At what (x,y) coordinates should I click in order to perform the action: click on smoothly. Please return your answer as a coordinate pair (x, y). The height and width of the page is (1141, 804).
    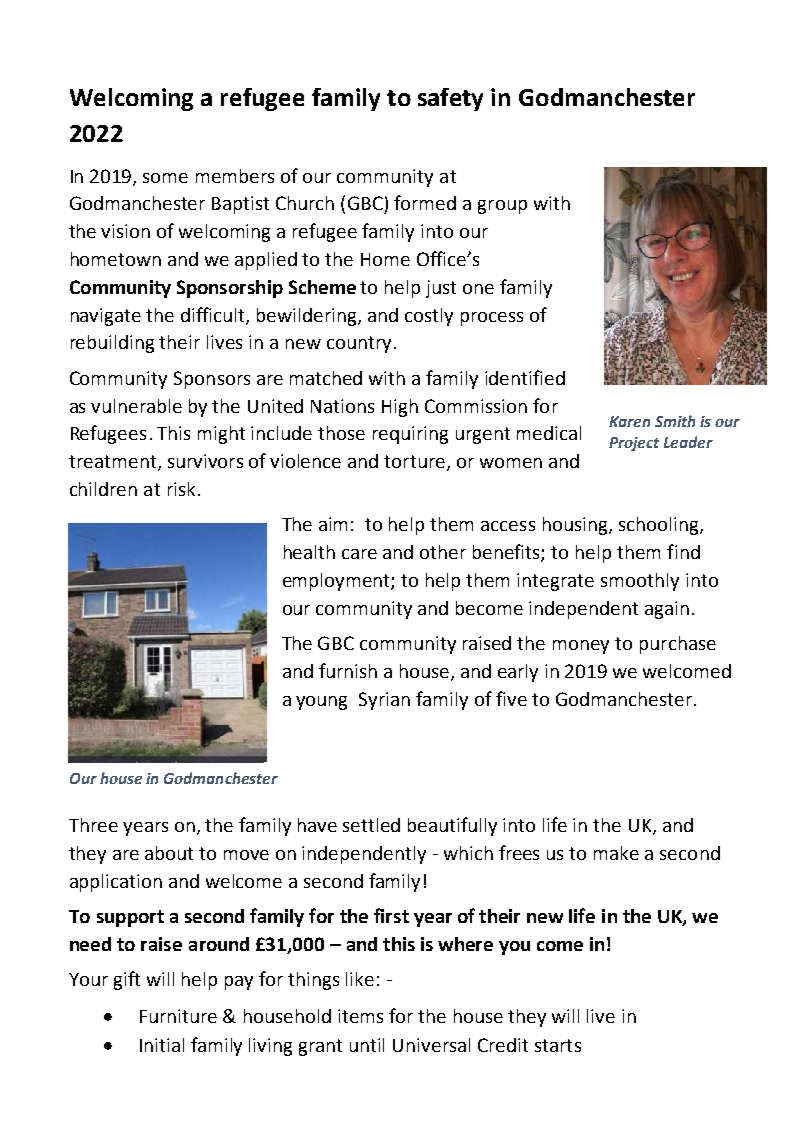
    Looking at the image, I should click on (640, 582).
